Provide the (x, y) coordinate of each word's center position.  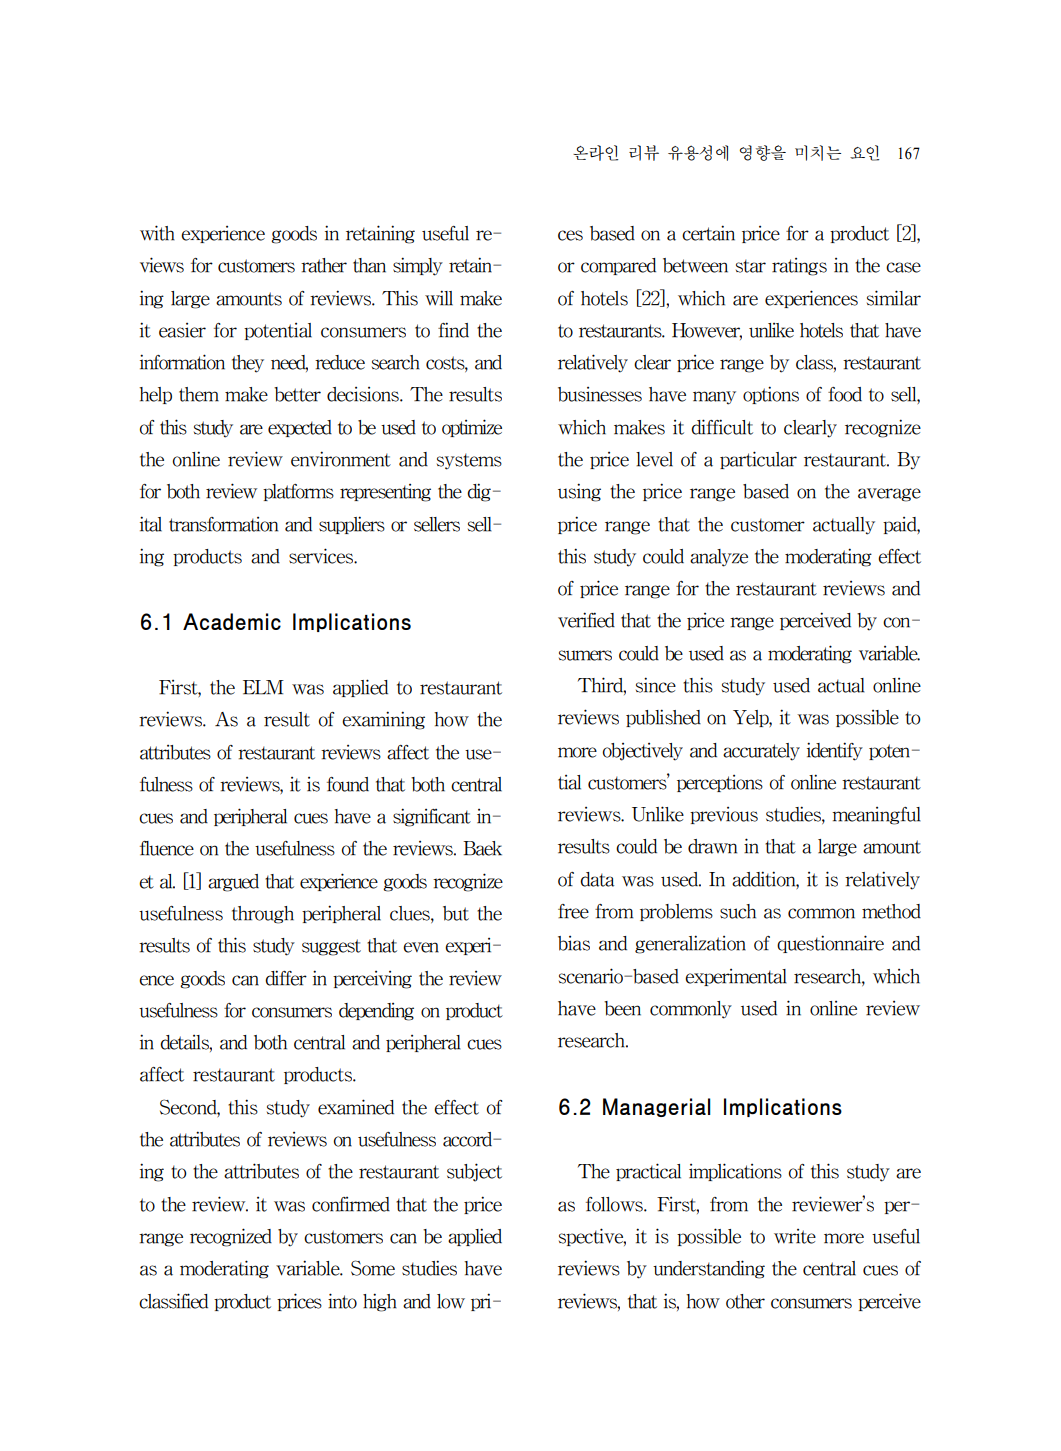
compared (618, 266)
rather (324, 265)
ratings (799, 267)
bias (574, 943)
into (342, 1301)
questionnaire (830, 944)
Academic (232, 621)
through (263, 915)
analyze (719, 558)
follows (615, 1204)
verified (586, 620)
